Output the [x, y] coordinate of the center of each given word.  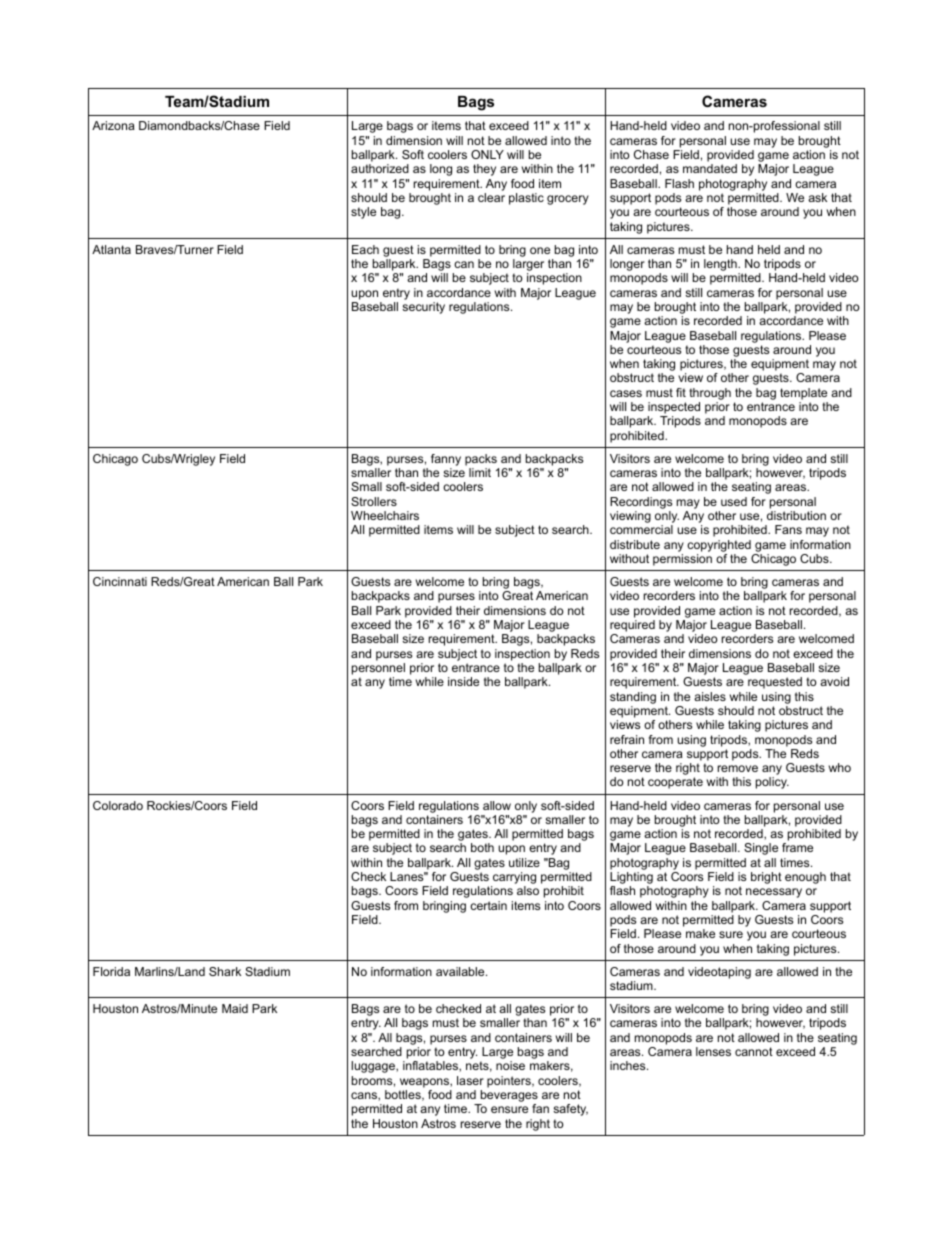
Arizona [113, 125]
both [482, 847]
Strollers [374, 501]
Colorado [118, 805]
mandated [710, 168]
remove [738, 768]
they [484, 170]
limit [480, 472]
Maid [235, 1008]
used [734, 501]
